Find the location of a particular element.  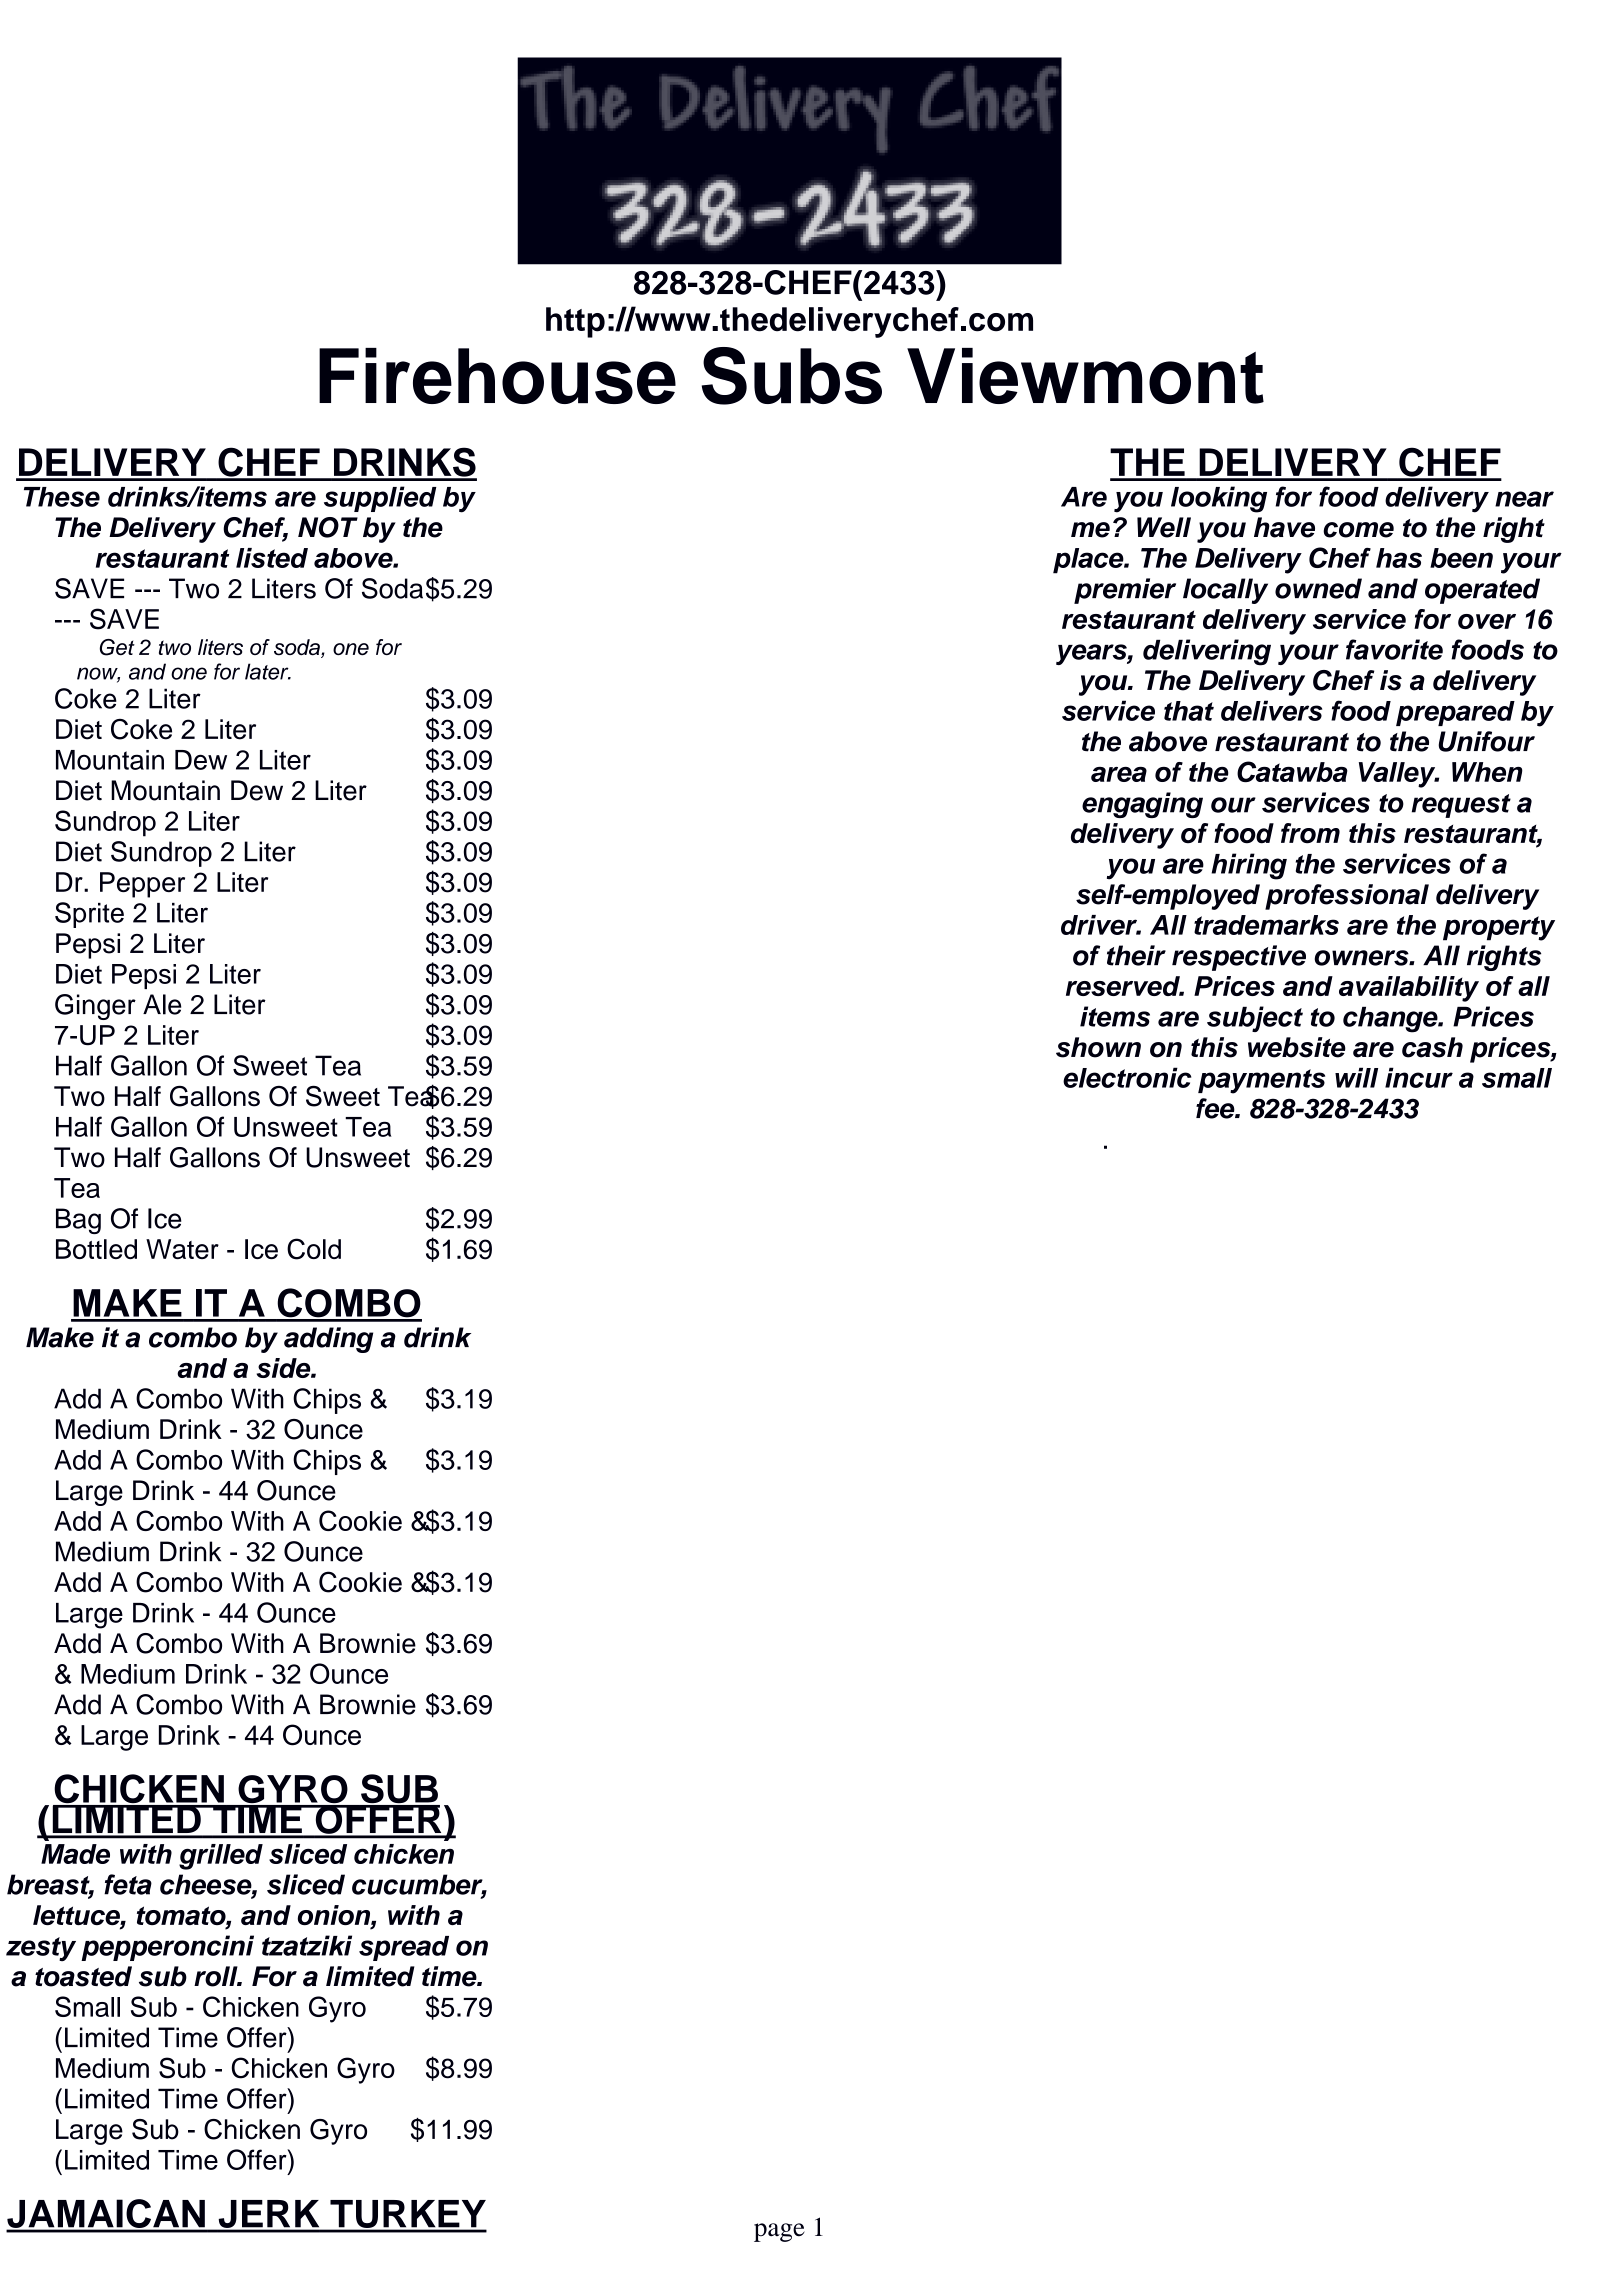

come is located at coordinates (1358, 530).
